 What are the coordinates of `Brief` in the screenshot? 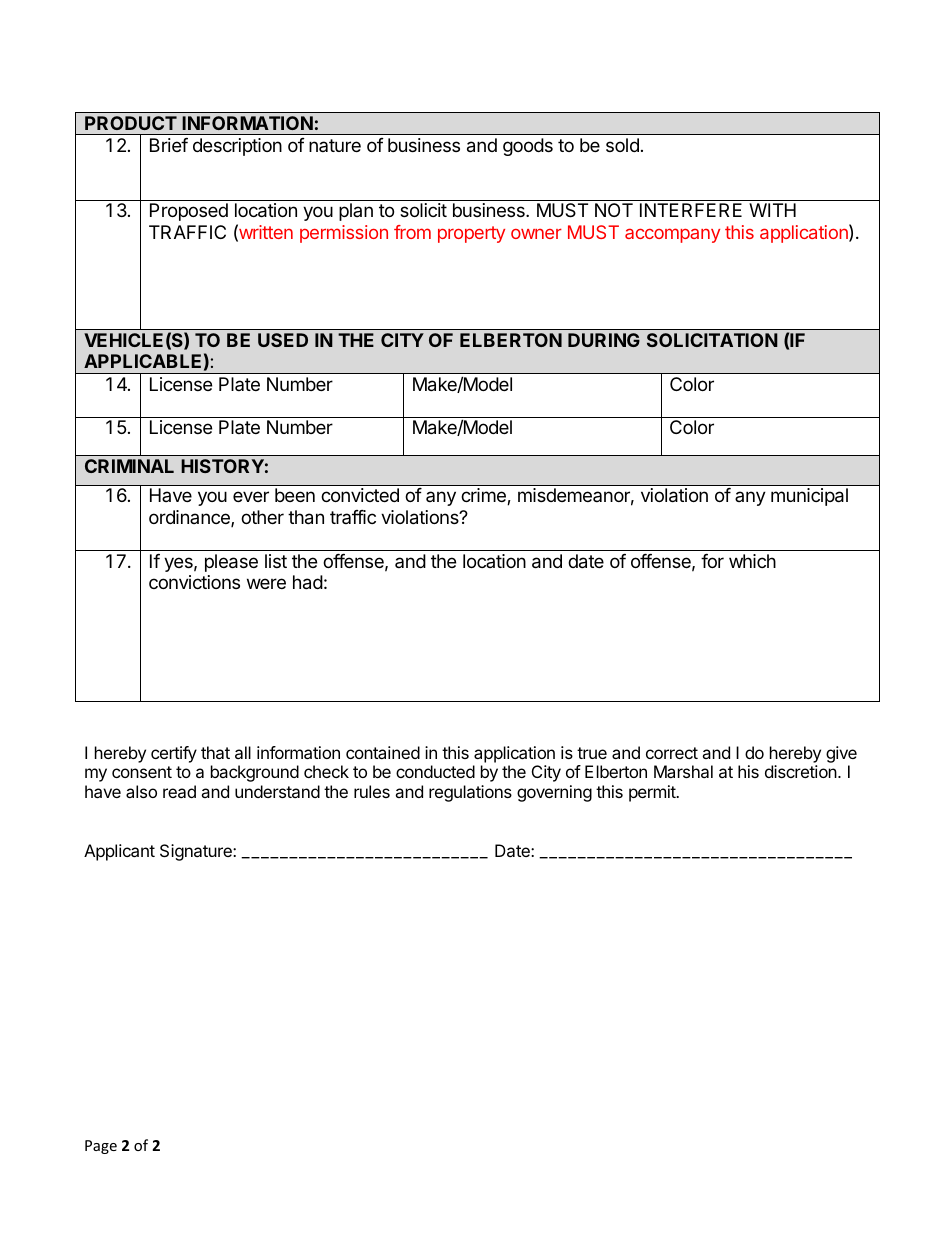 It's located at (169, 145).
